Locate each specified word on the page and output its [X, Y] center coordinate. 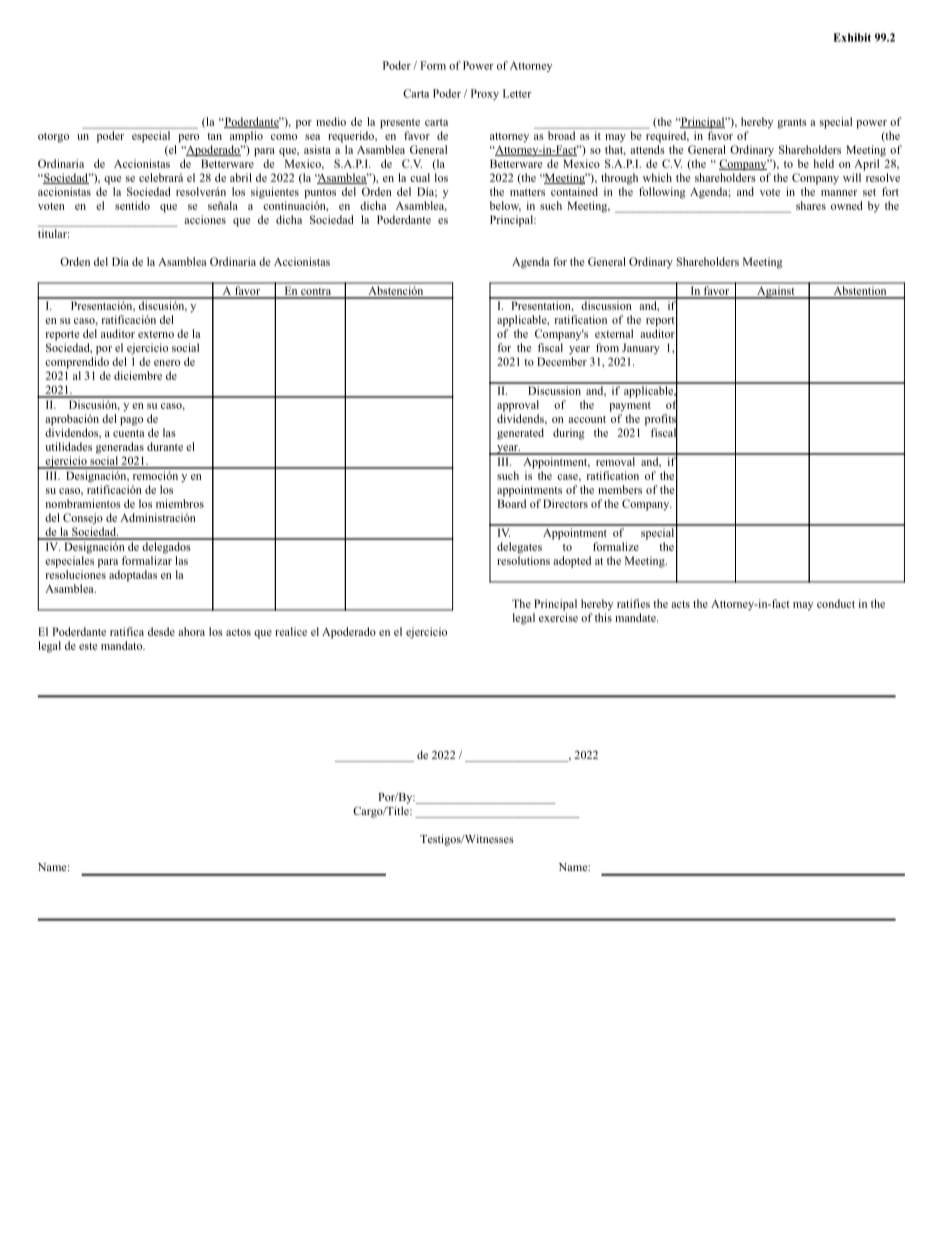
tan [214, 136]
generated [520, 434]
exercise [558, 617]
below [505, 206]
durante [165, 446]
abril [241, 177]
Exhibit [852, 37]
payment [630, 407]
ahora [191, 631]
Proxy [485, 94]
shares [811, 205]
